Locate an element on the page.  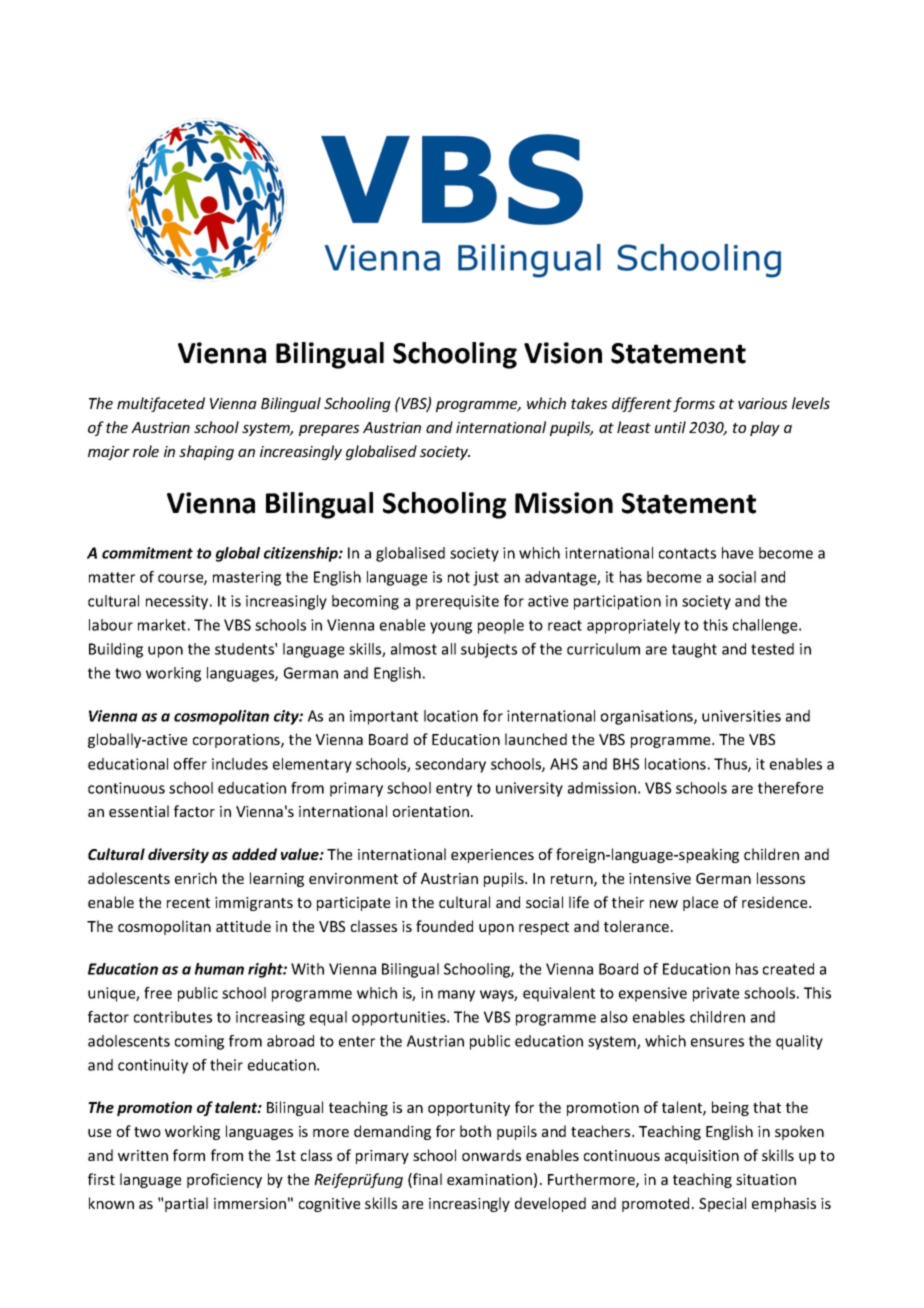
private is located at coordinates (716, 994).
